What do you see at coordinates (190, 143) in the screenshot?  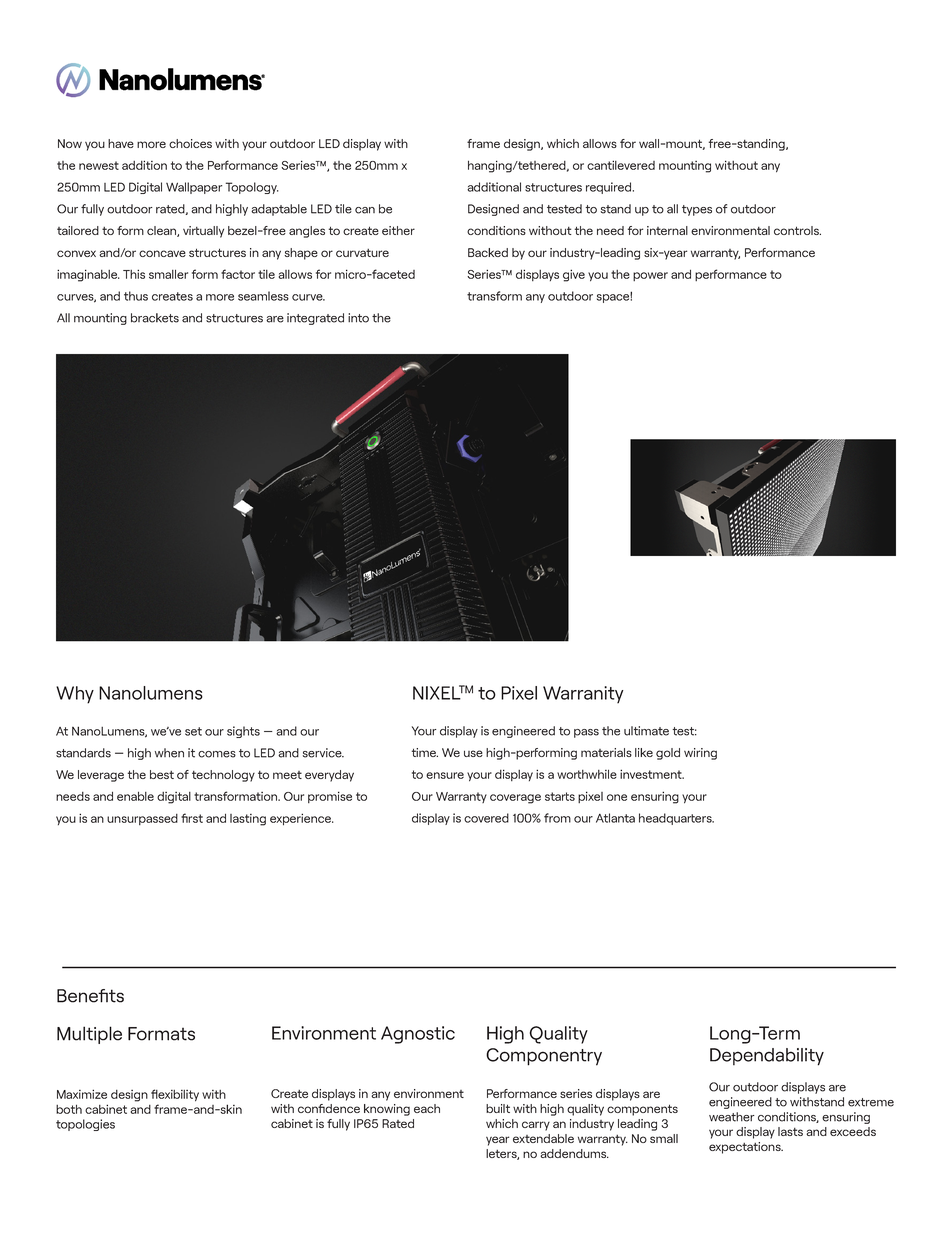 I see `choices` at bounding box center [190, 143].
